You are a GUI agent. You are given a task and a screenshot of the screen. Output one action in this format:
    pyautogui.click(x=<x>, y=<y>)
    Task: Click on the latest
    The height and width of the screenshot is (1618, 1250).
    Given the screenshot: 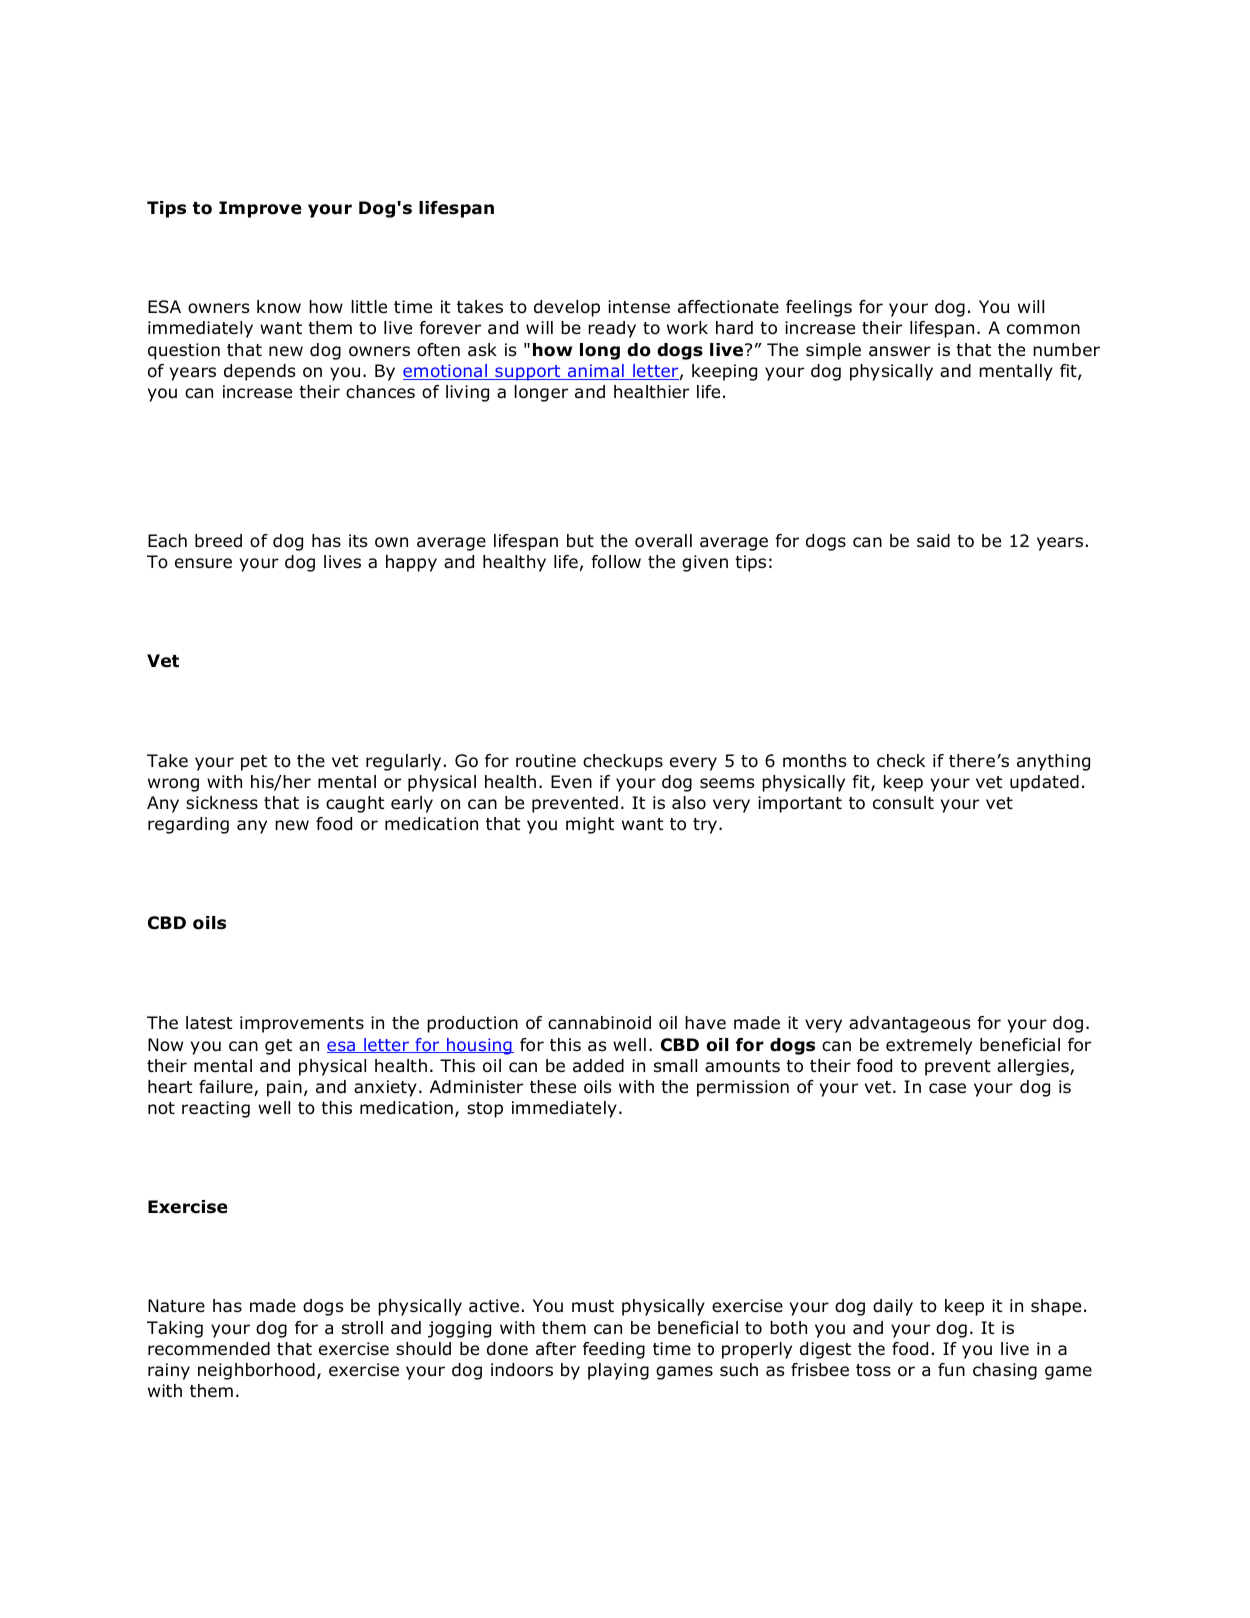 What is the action you would take?
    pyautogui.click(x=209, y=1023)
